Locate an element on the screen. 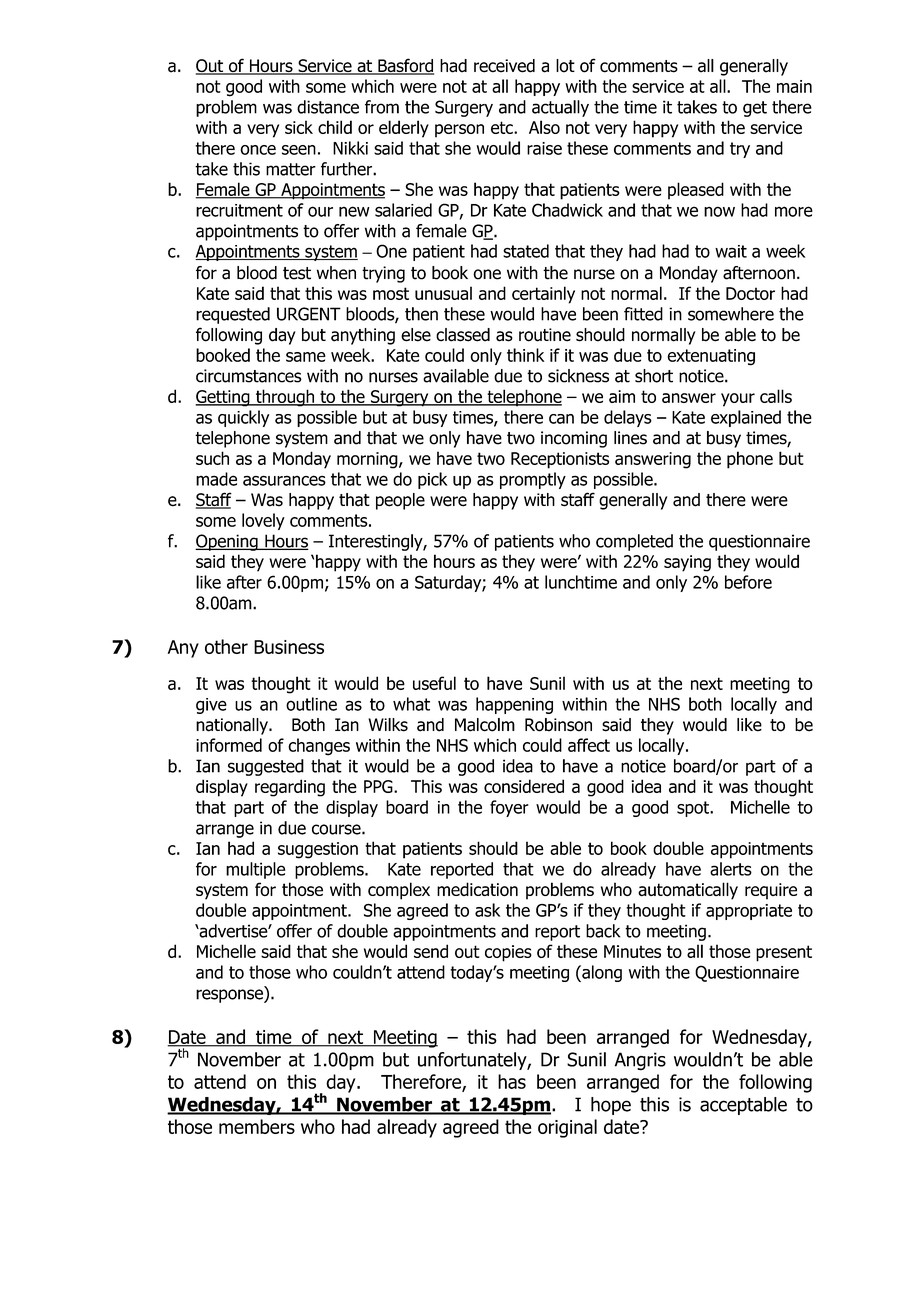 Image resolution: width=924 pixels, height=1308 pixels. main is located at coordinates (794, 86).
